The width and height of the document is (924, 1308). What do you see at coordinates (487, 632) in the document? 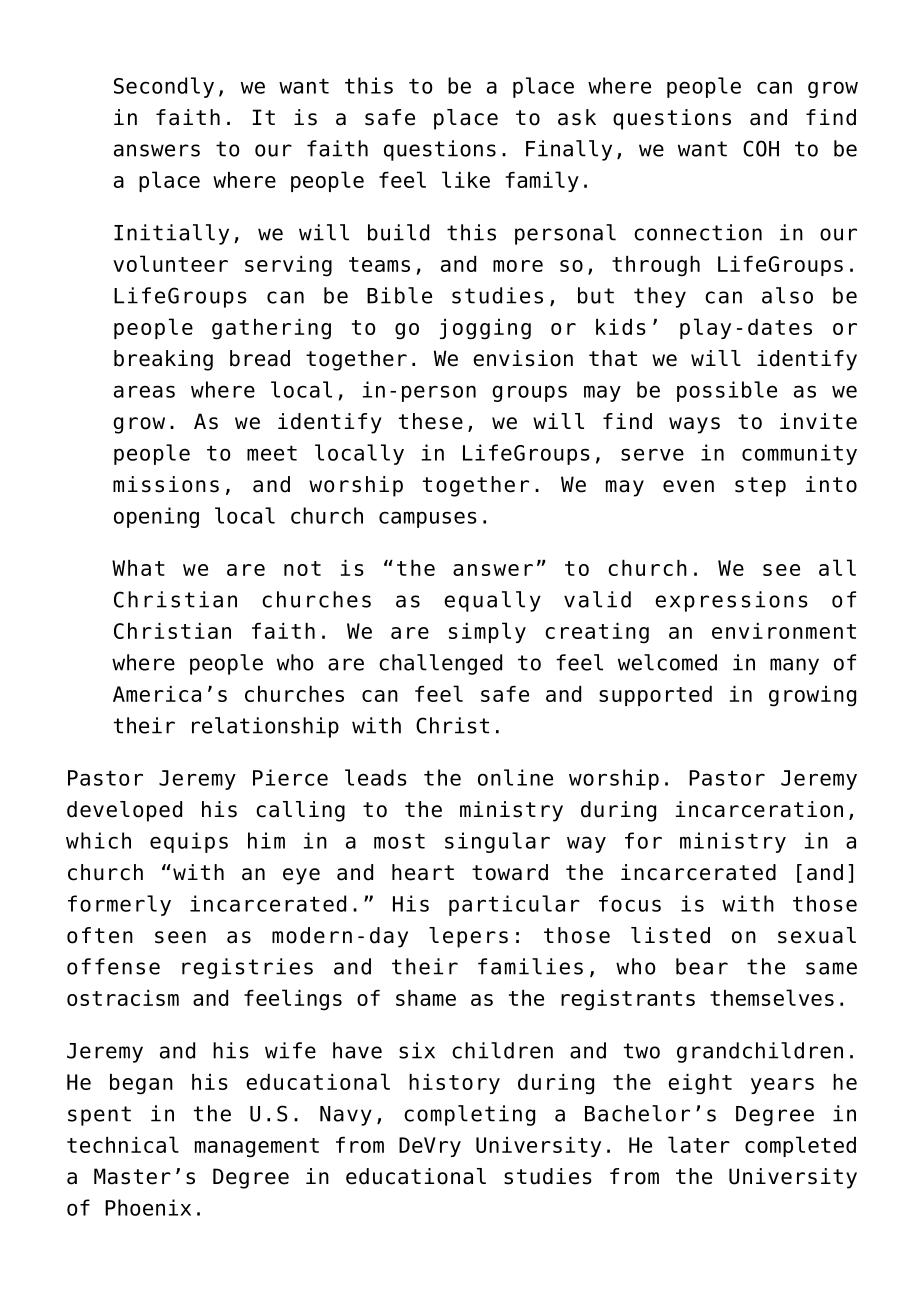
I see `simply` at bounding box center [487, 632].
